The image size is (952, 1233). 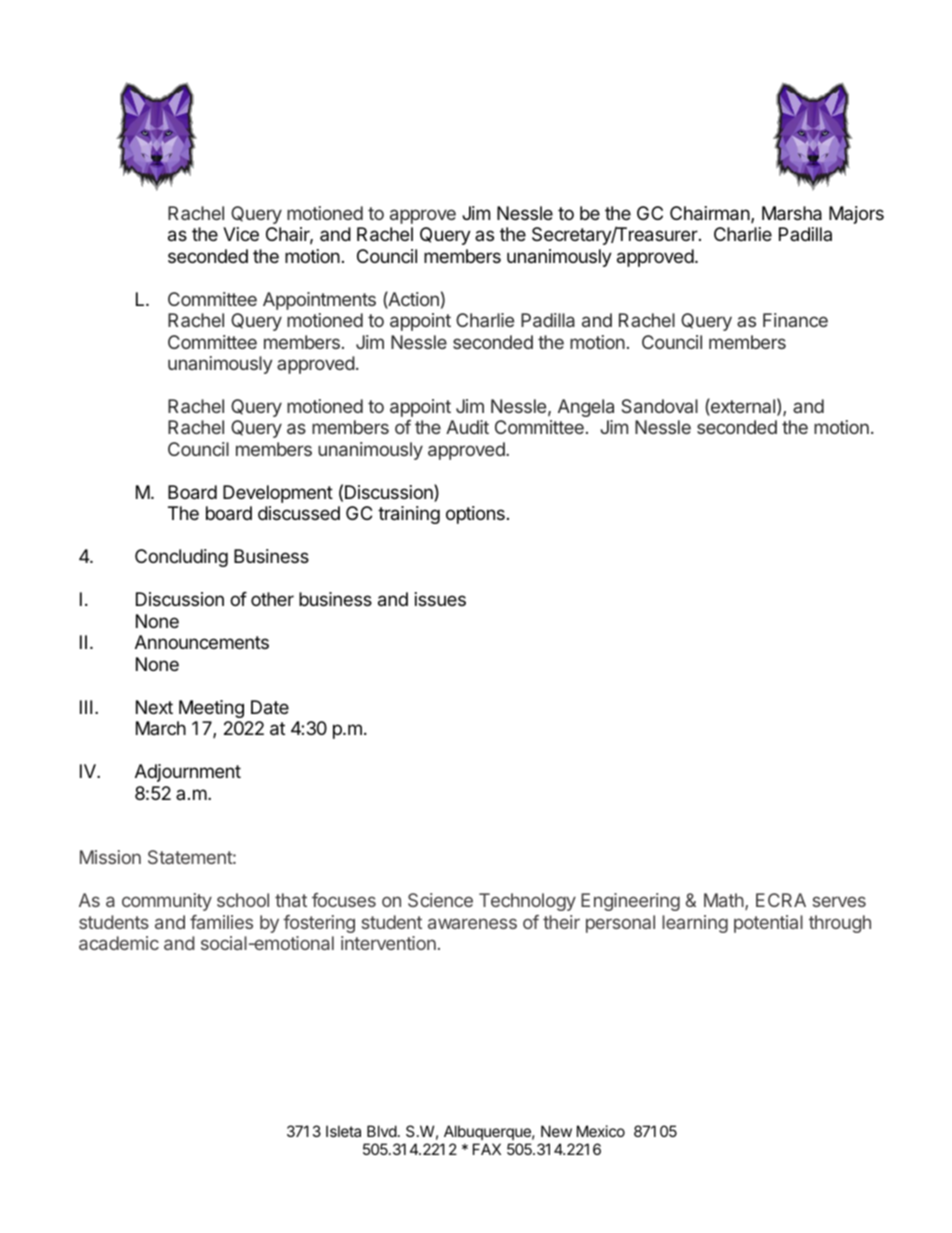 I want to click on Next, so click(x=154, y=707).
